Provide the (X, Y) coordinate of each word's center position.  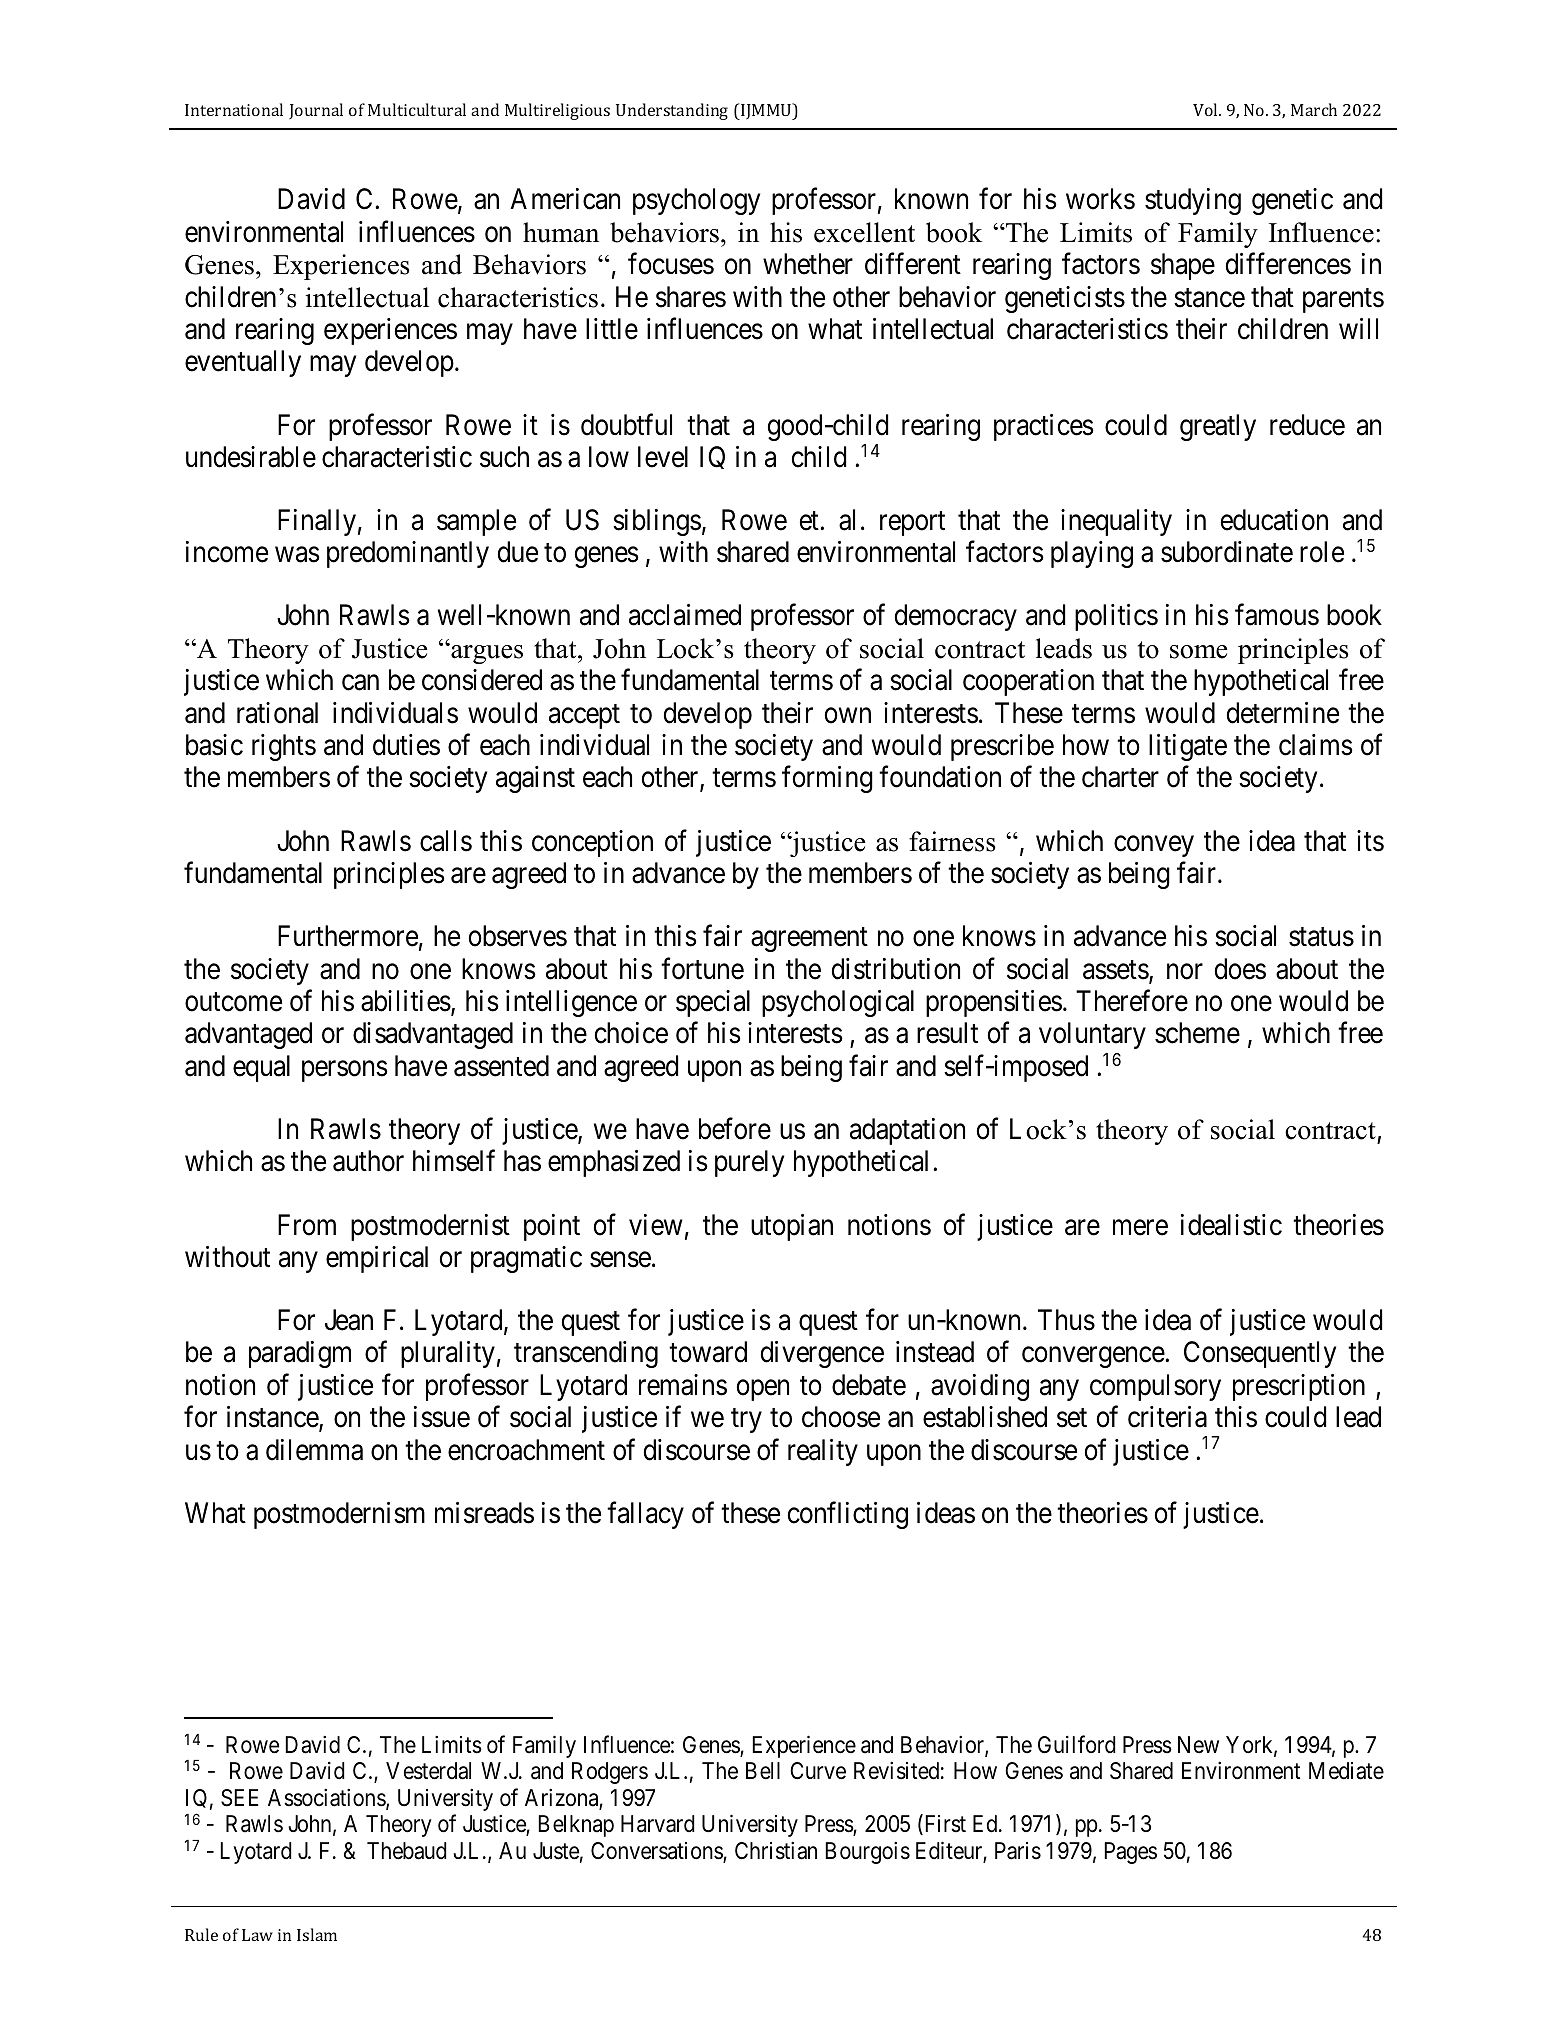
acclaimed (685, 615)
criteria (1167, 1417)
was (297, 555)
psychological (838, 1003)
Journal (316, 111)
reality (823, 1452)
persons (345, 1071)
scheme (1197, 1033)
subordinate (1227, 552)
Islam (317, 1934)
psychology (696, 201)
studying (1193, 201)
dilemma (314, 1450)
